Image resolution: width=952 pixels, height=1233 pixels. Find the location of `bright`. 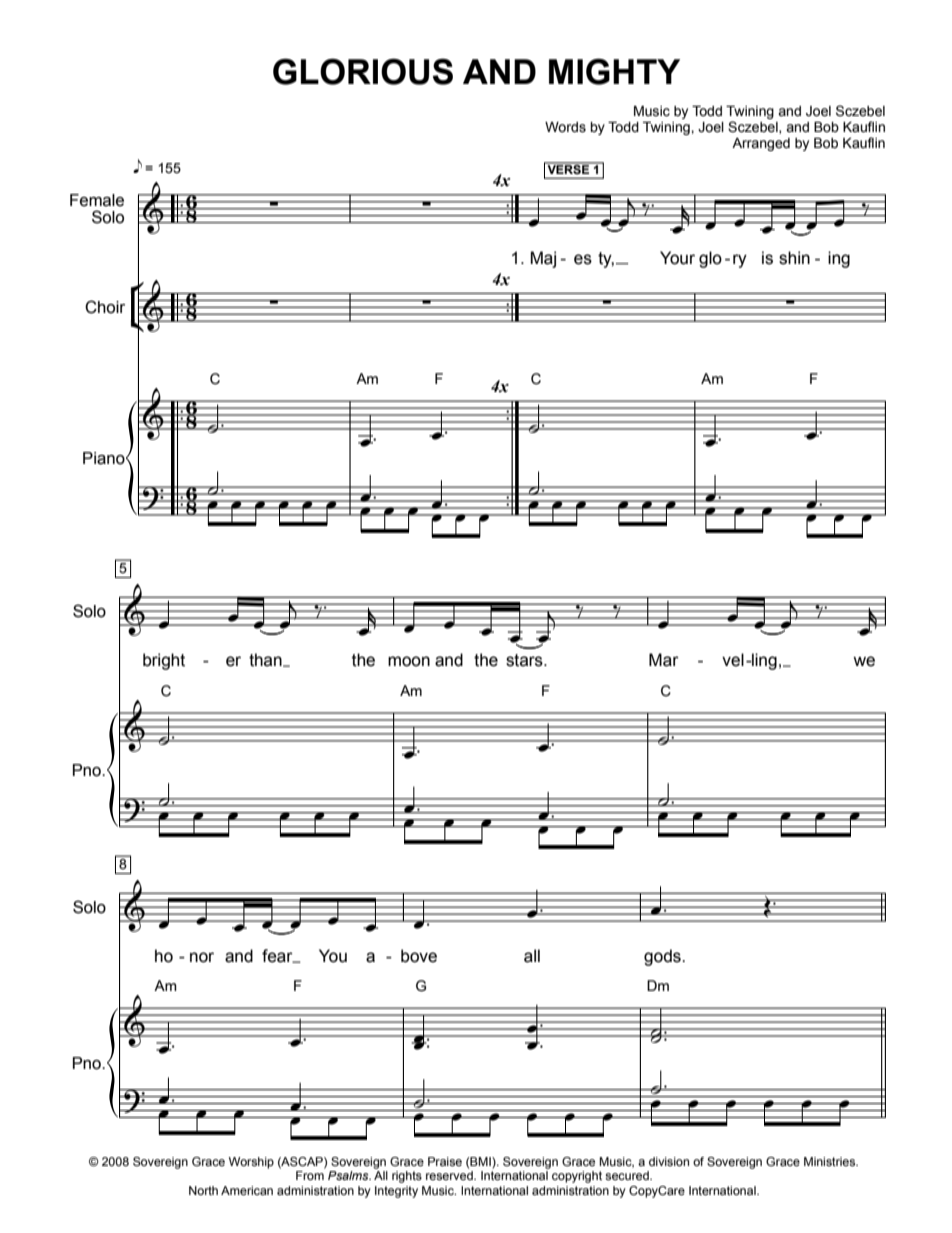

bright is located at coordinates (164, 661).
